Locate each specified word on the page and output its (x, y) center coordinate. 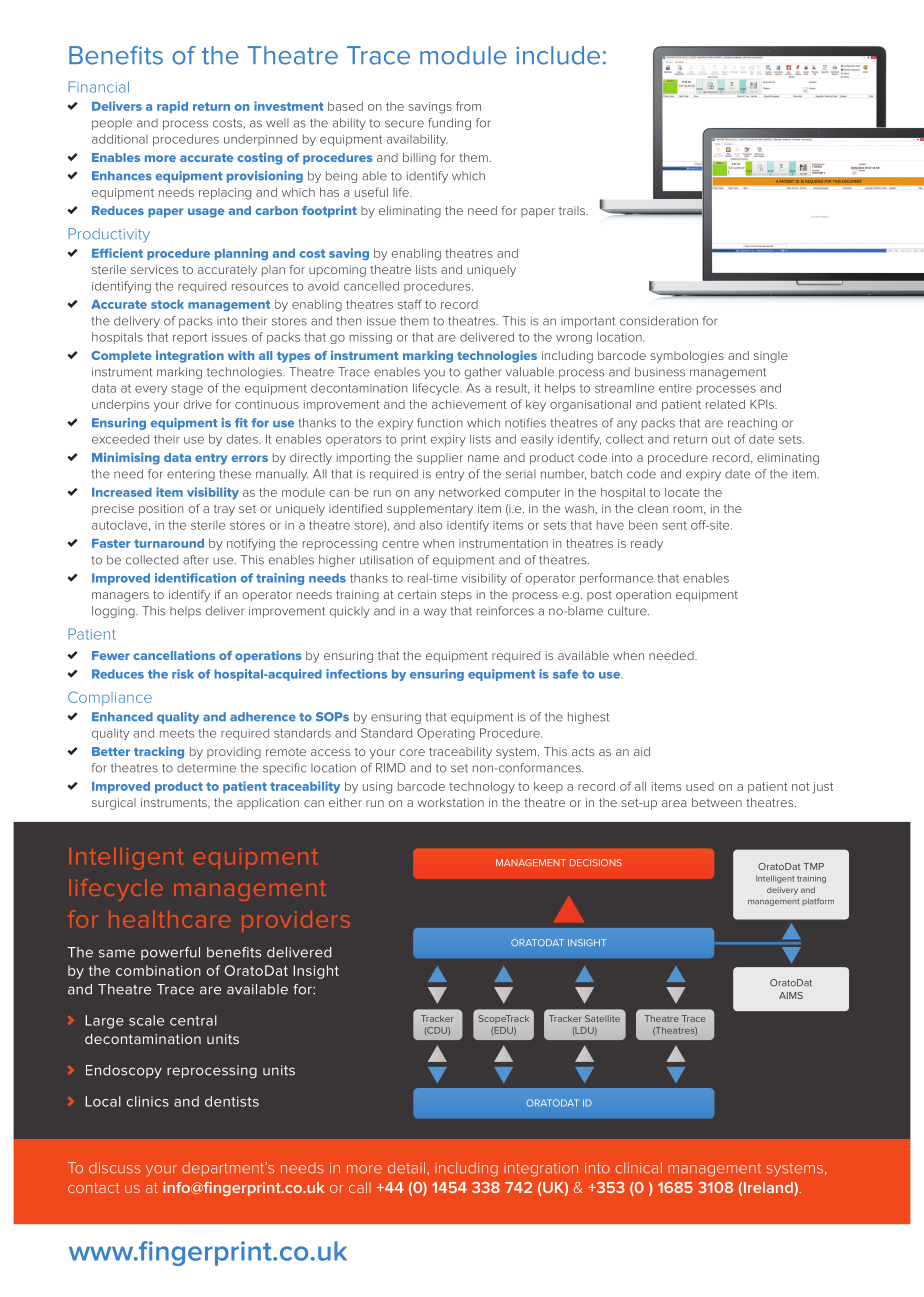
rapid (172, 107)
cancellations (174, 655)
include (558, 55)
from (468, 106)
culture (628, 611)
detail (406, 1168)
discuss (115, 1168)
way (435, 613)
